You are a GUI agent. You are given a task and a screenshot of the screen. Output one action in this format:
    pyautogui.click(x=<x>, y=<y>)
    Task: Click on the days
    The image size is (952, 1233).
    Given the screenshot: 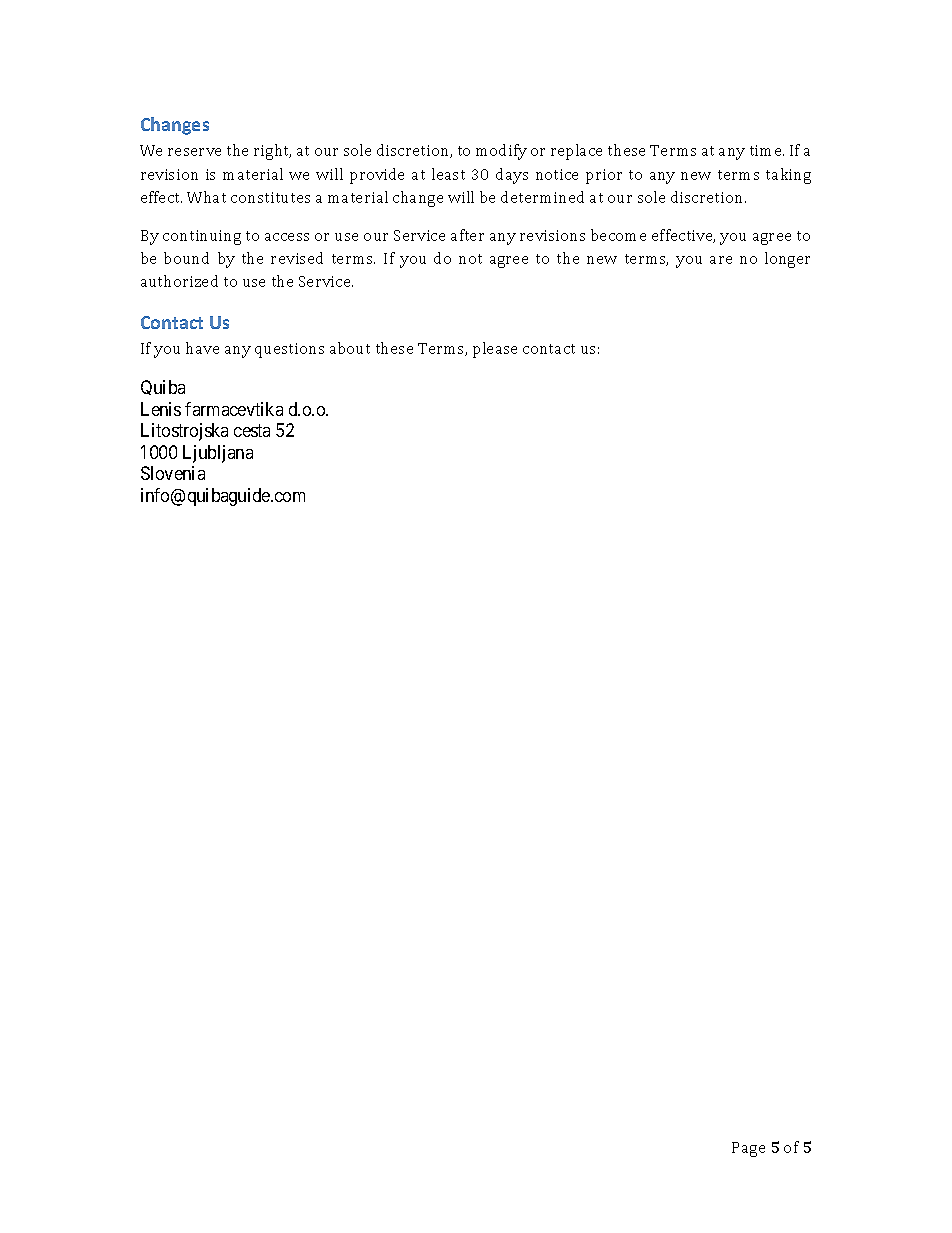 What is the action you would take?
    pyautogui.click(x=512, y=176)
